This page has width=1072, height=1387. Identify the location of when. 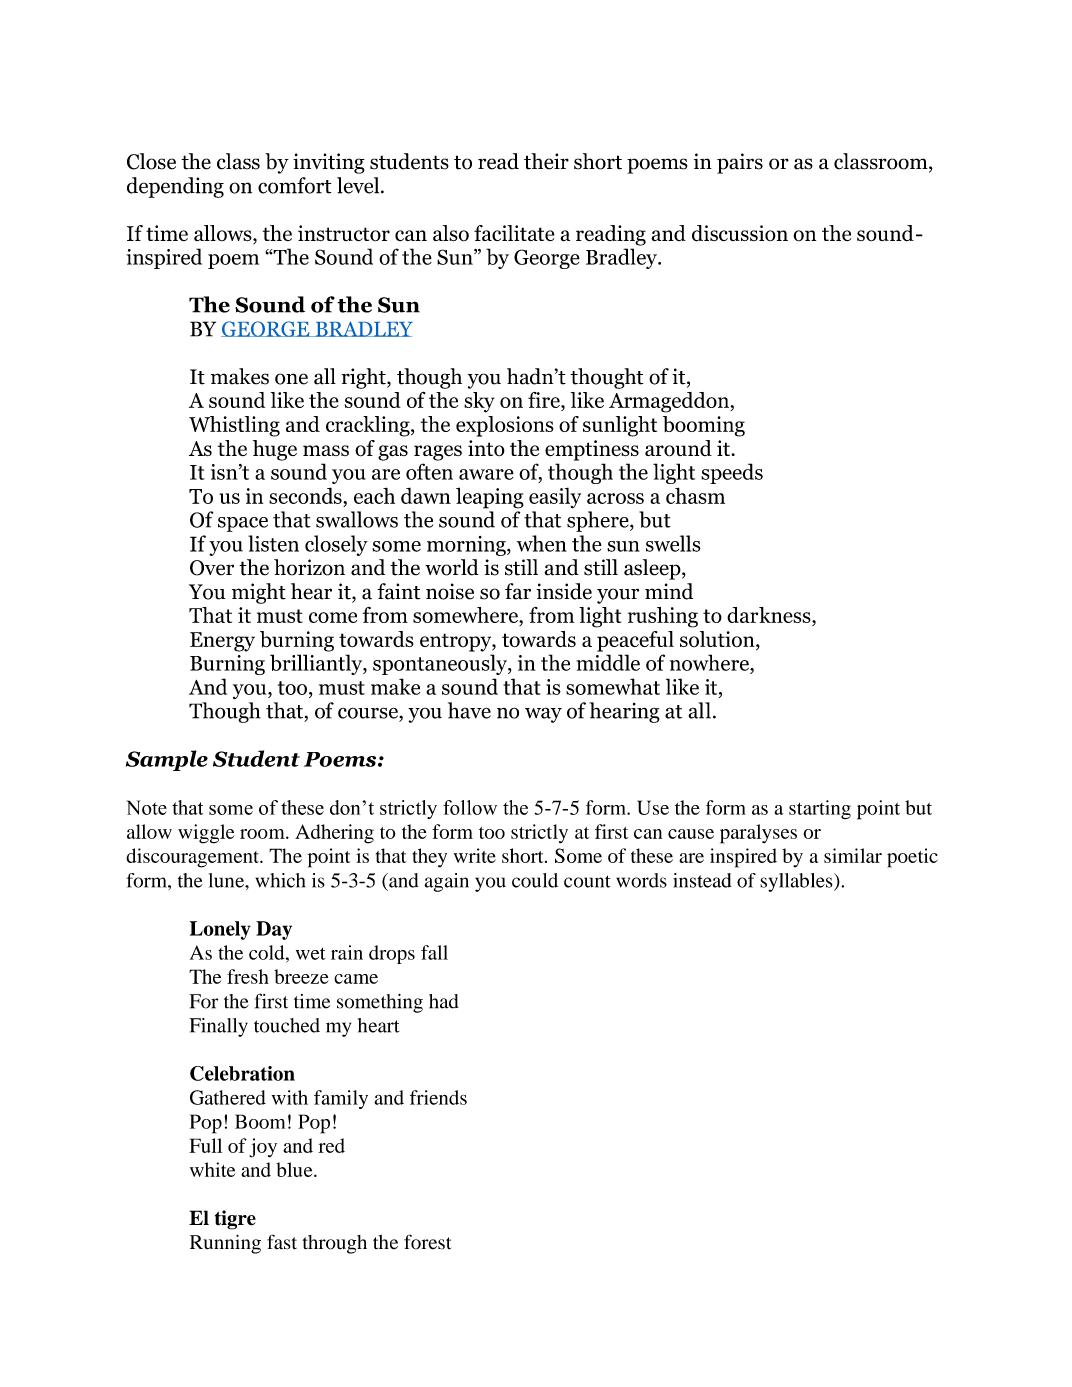
(542, 543).
